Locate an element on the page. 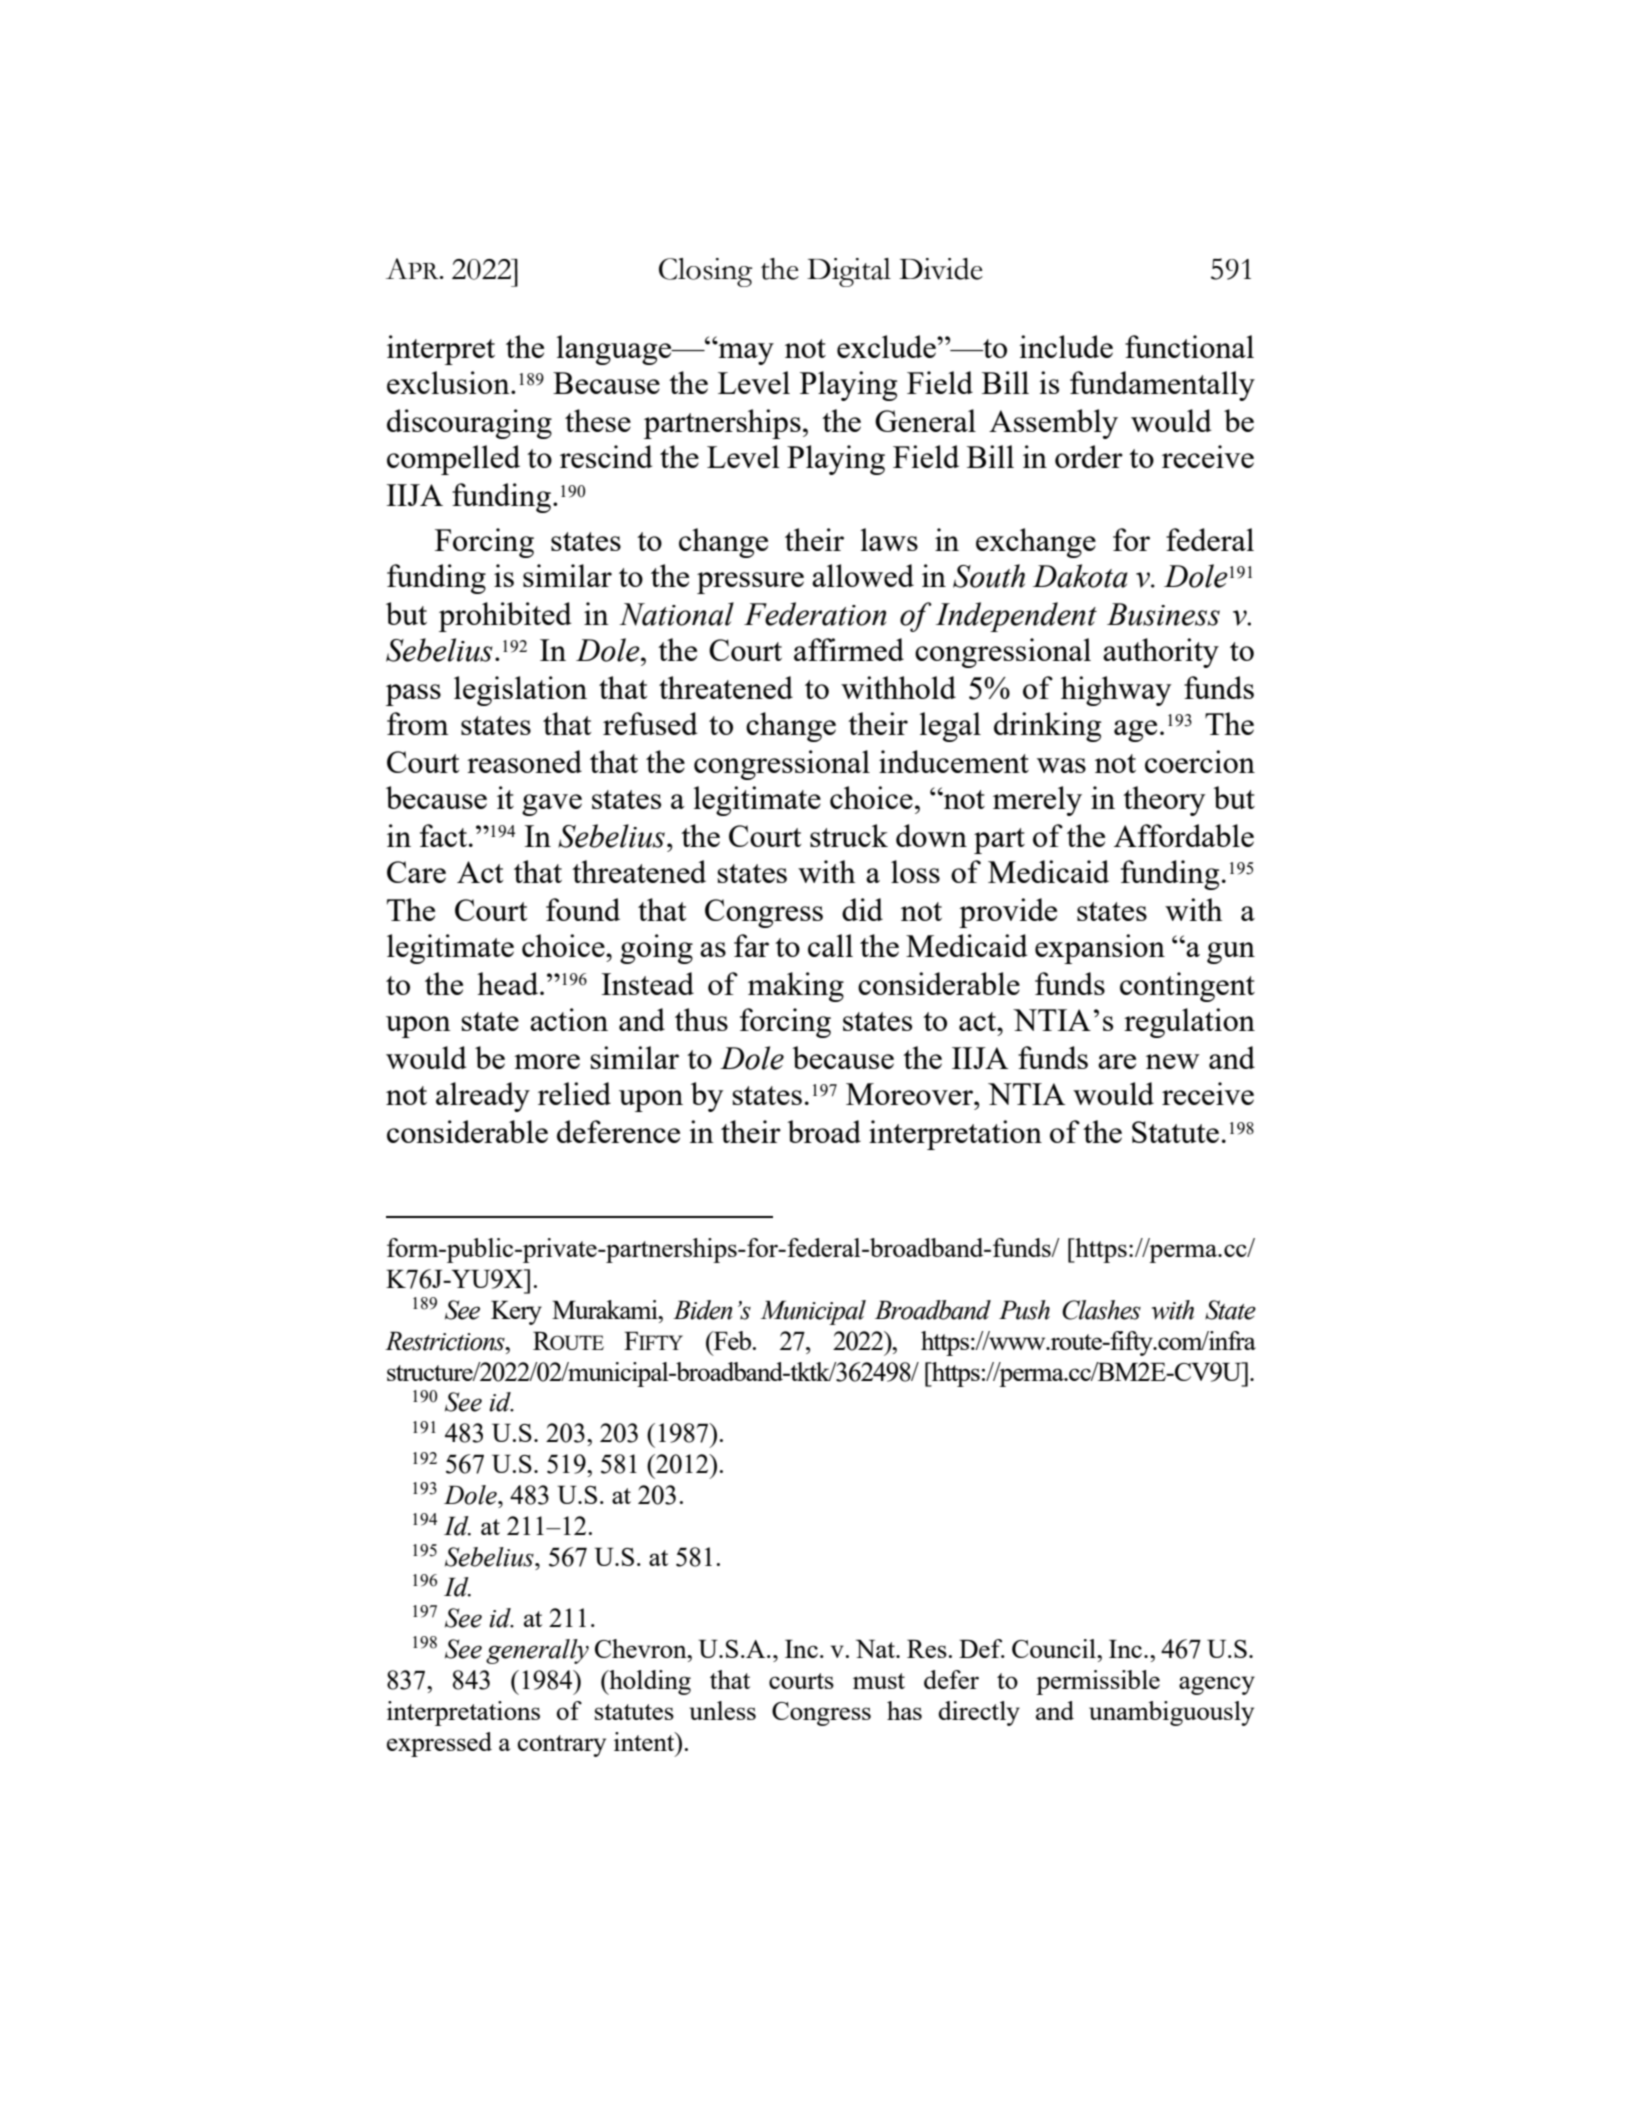 The height and width of the image is (2123, 1641). Digital is located at coordinates (849, 272).
